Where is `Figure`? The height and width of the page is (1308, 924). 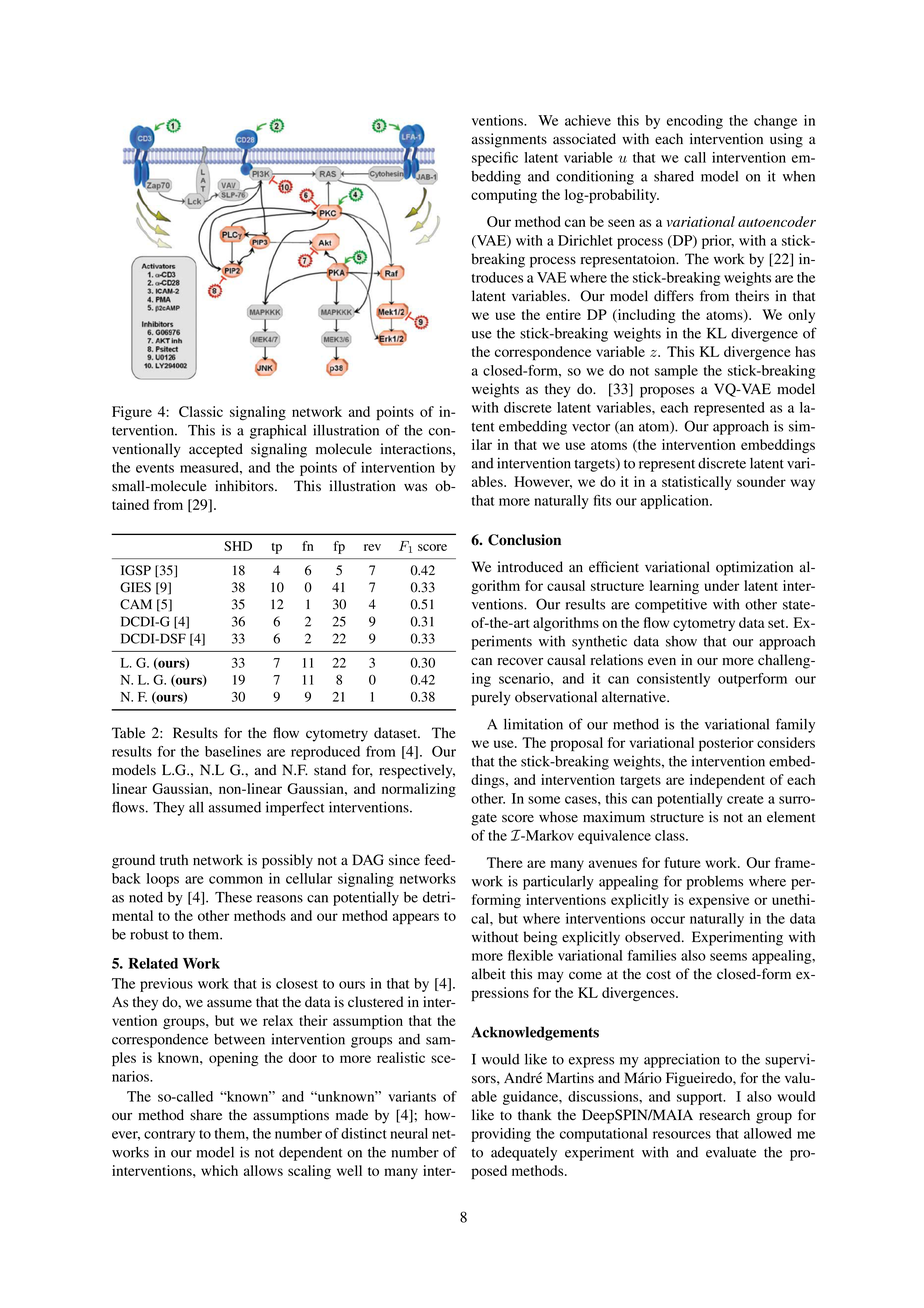
Figure is located at coordinates (132, 413).
